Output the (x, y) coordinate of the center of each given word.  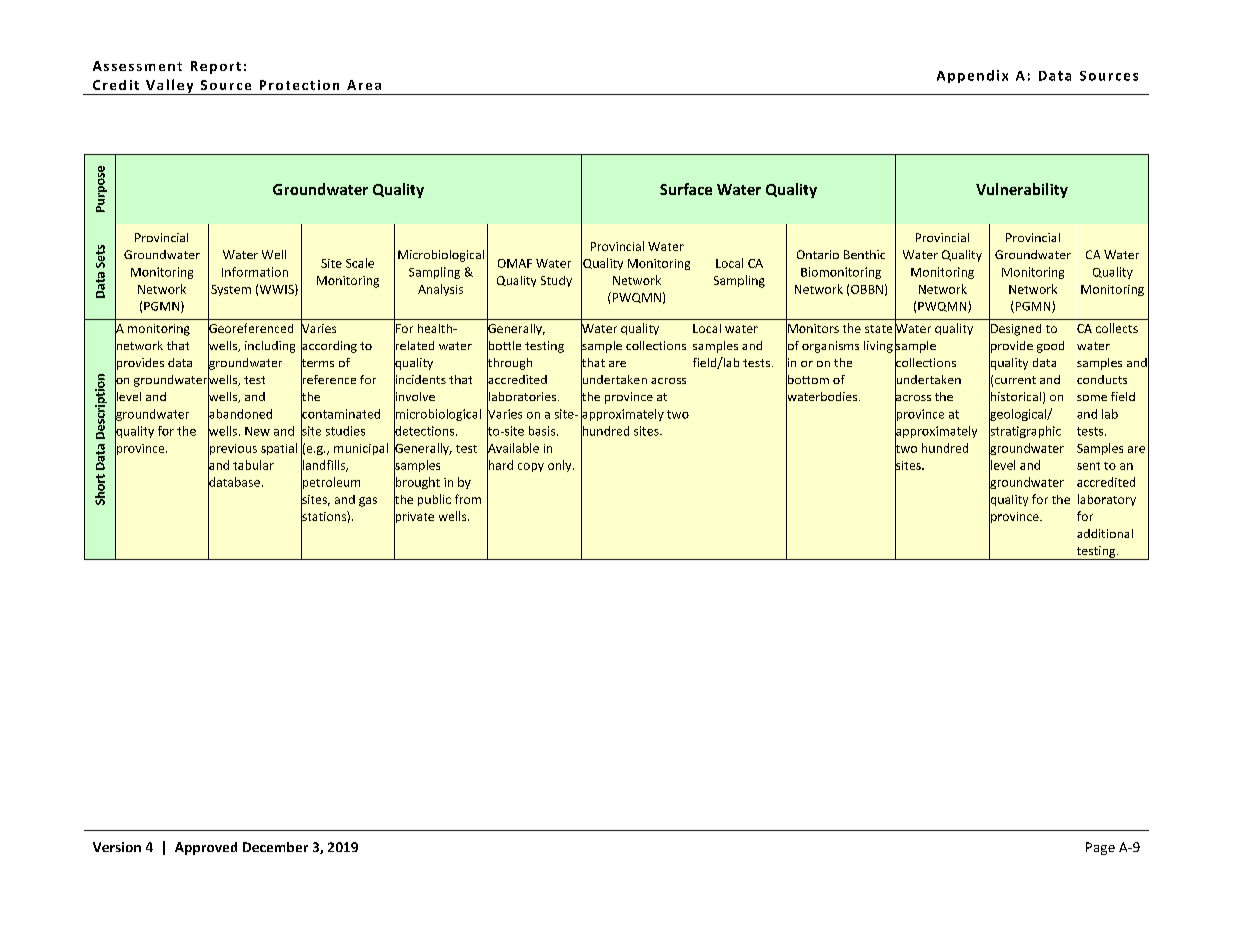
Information (255, 272)
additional (1105, 533)
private (414, 517)
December (275, 847)
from (468, 499)
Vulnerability (1022, 190)
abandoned (240, 414)
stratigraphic (1025, 432)
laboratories (523, 396)
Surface (686, 189)
